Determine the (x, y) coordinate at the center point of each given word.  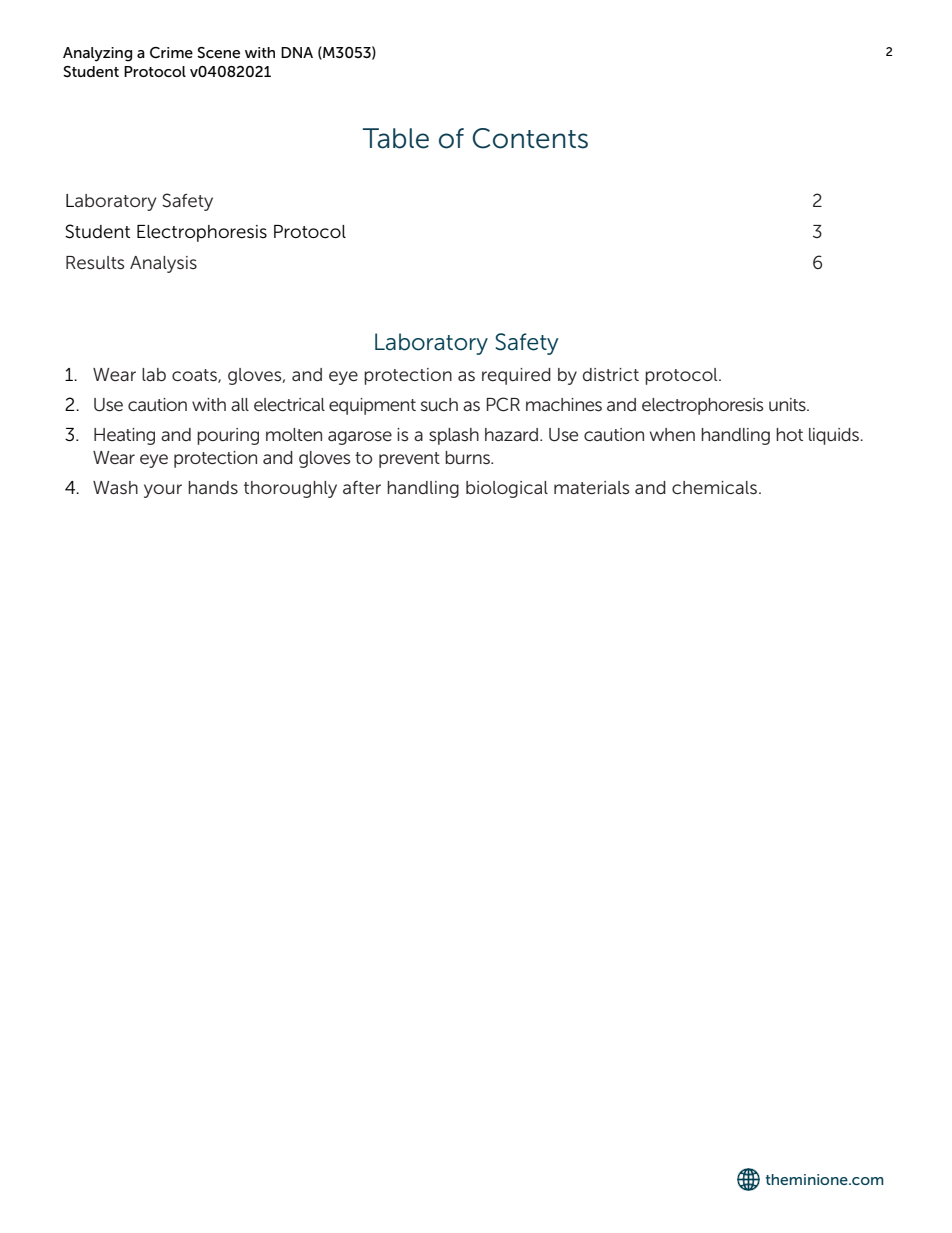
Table (395, 138)
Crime (171, 52)
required (516, 376)
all (240, 404)
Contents (530, 138)
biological (507, 489)
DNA (297, 52)
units (788, 404)
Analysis (163, 264)
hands (213, 487)
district (611, 374)
